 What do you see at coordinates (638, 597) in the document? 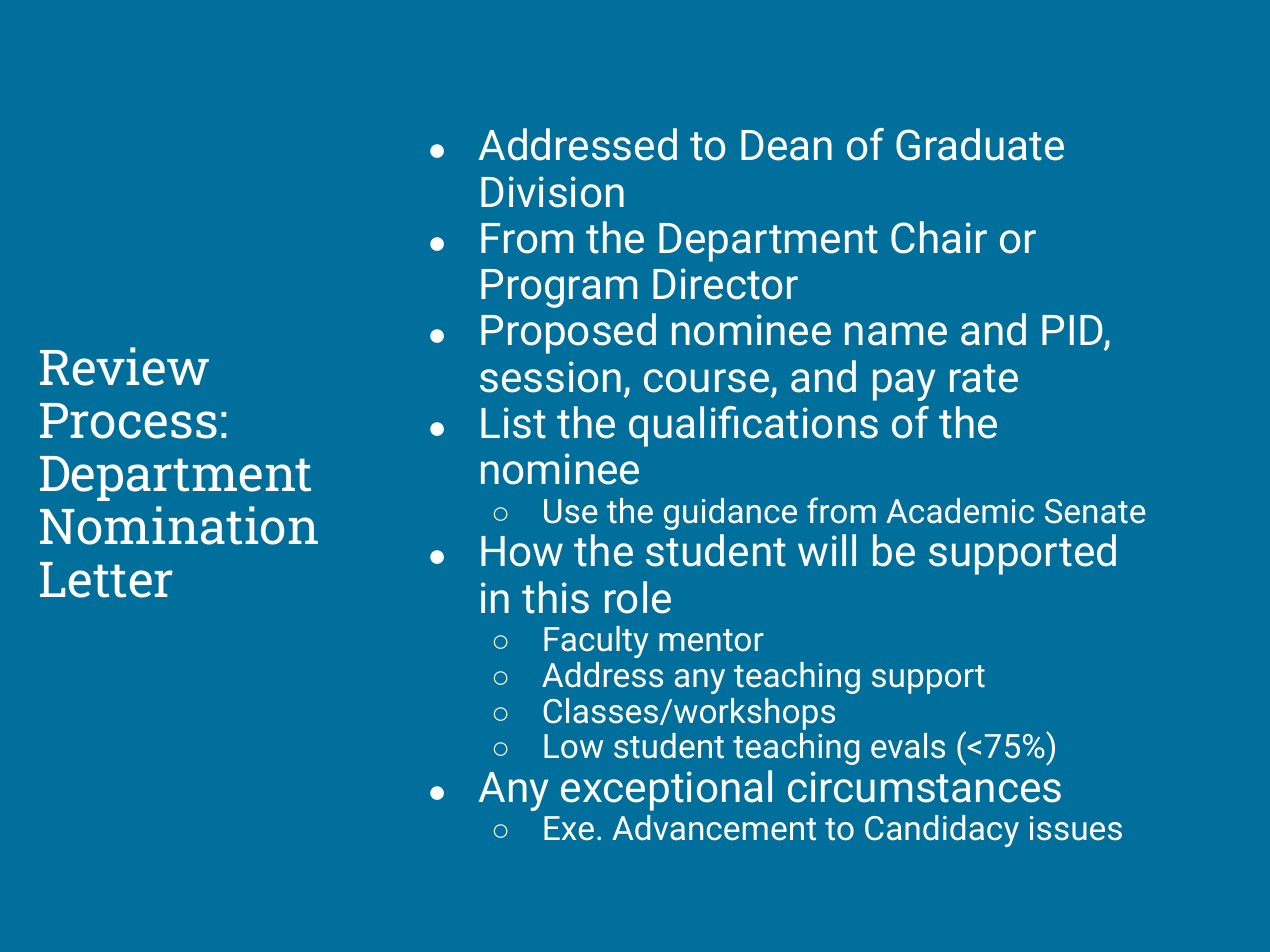
I see `role` at bounding box center [638, 597].
